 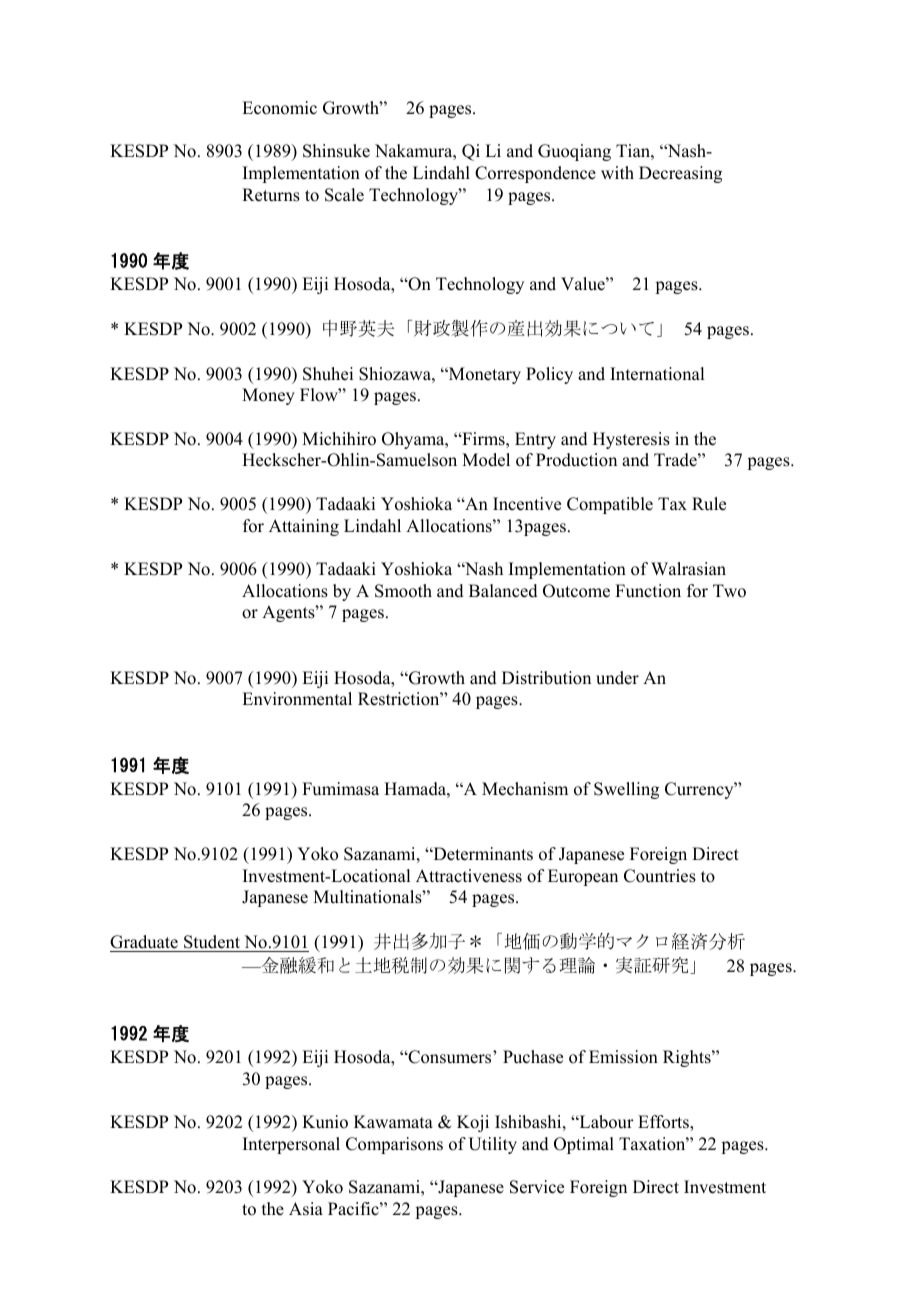 I want to click on Interpersonal, so click(x=291, y=1145).
